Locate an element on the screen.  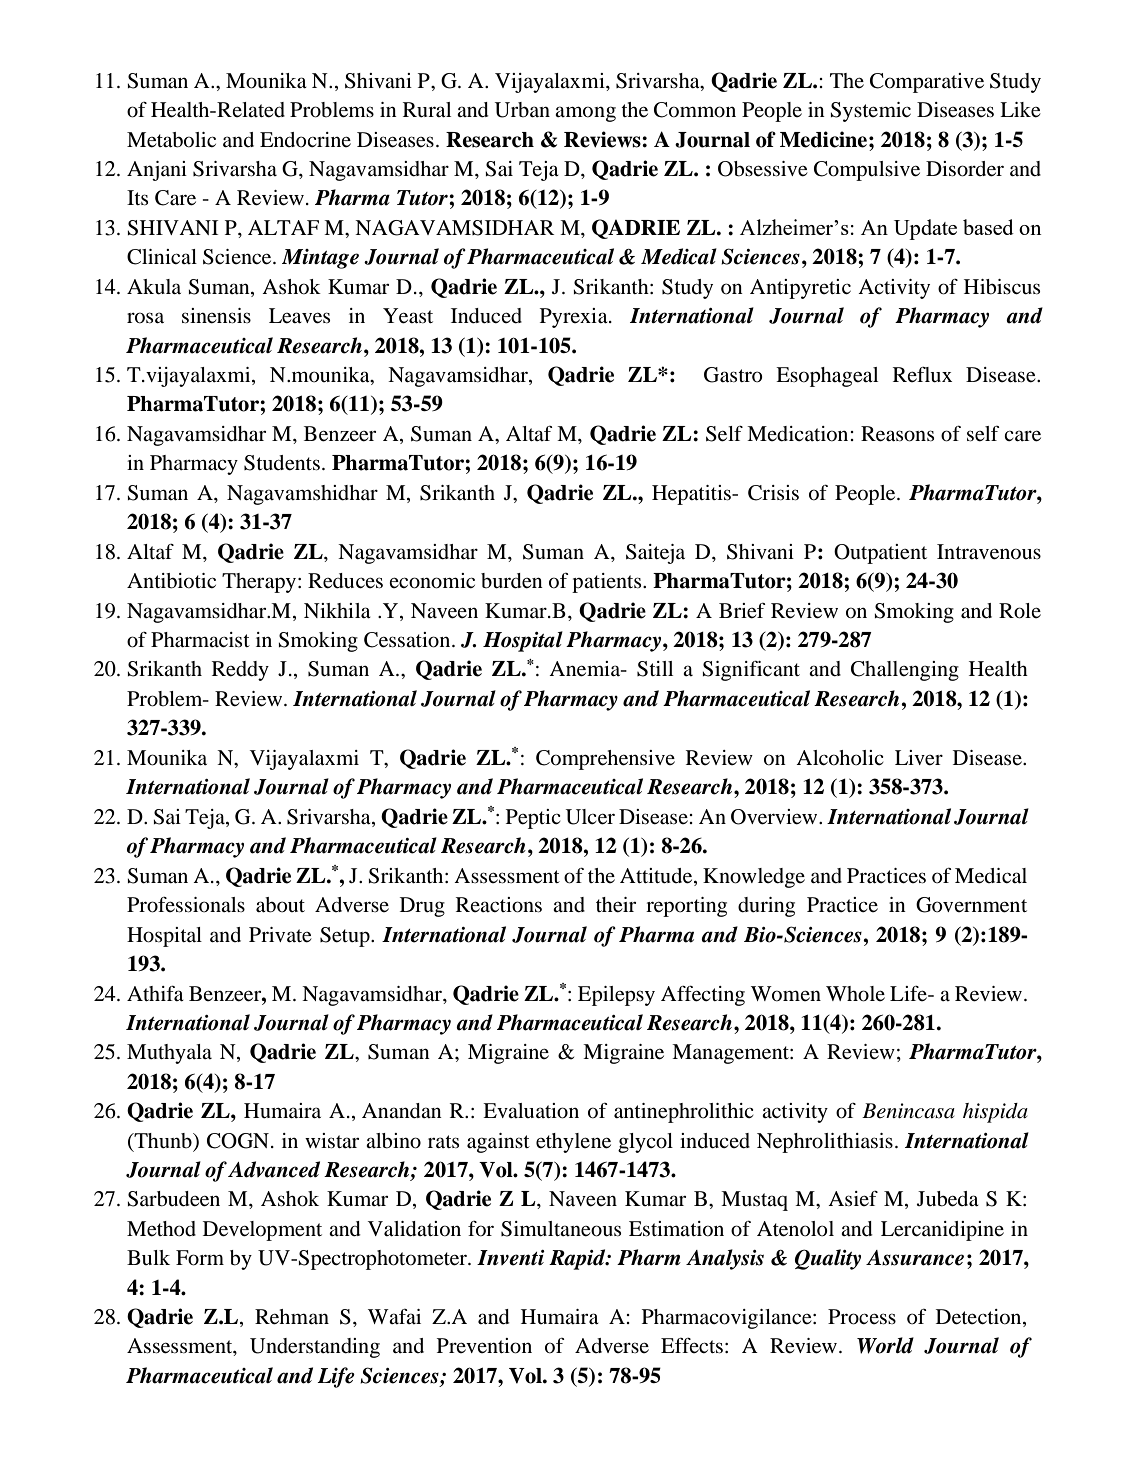
among is located at coordinates (585, 114).
